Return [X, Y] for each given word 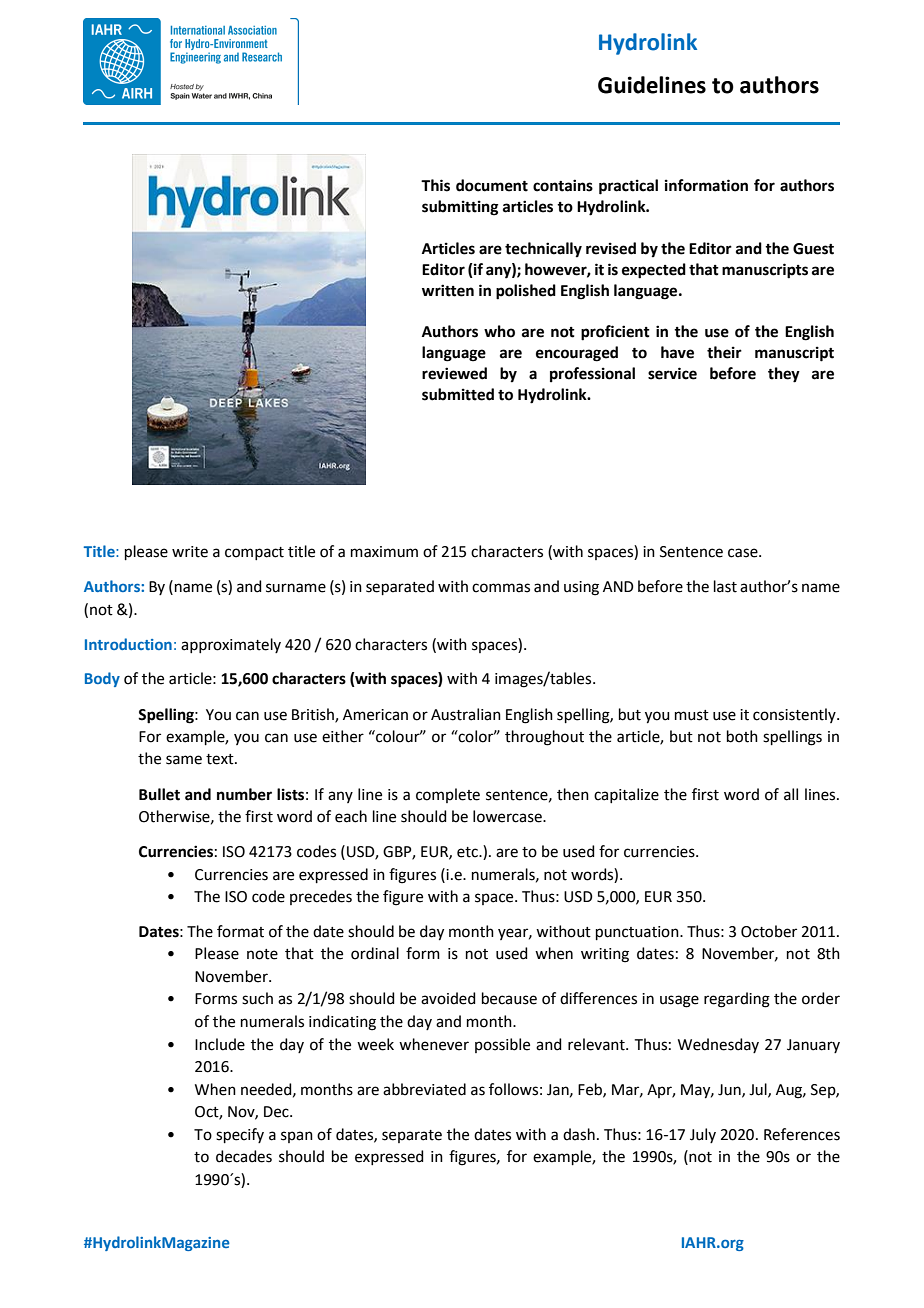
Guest [813, 249]
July [703, 1135]
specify [240, 1135]
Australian [466, 714]
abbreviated [424, 1089]
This [435, 185]
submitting [460, 208]
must [692, 715]
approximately [231, 645]
